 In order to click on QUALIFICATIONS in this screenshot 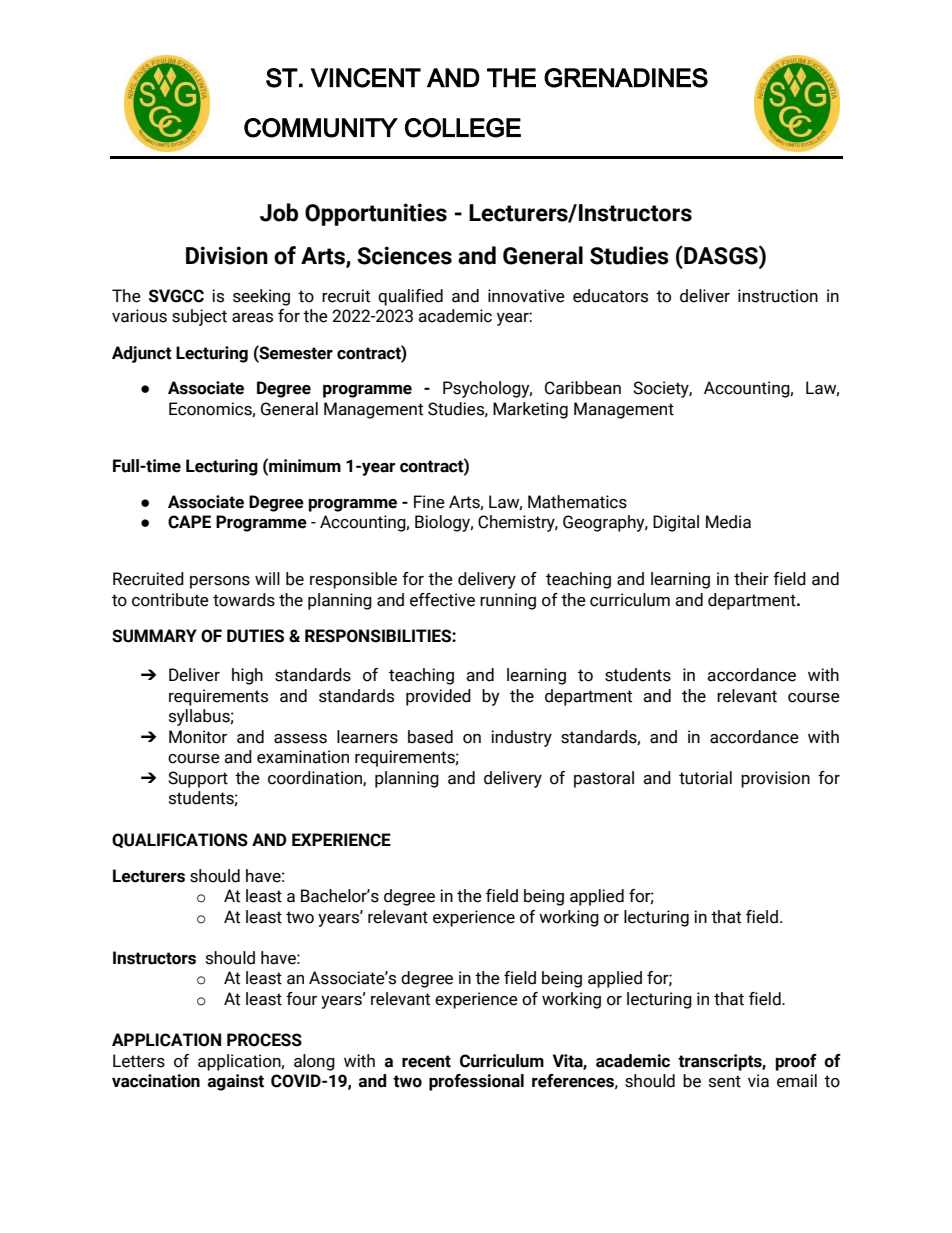, I will do `click(180, 840)`.
